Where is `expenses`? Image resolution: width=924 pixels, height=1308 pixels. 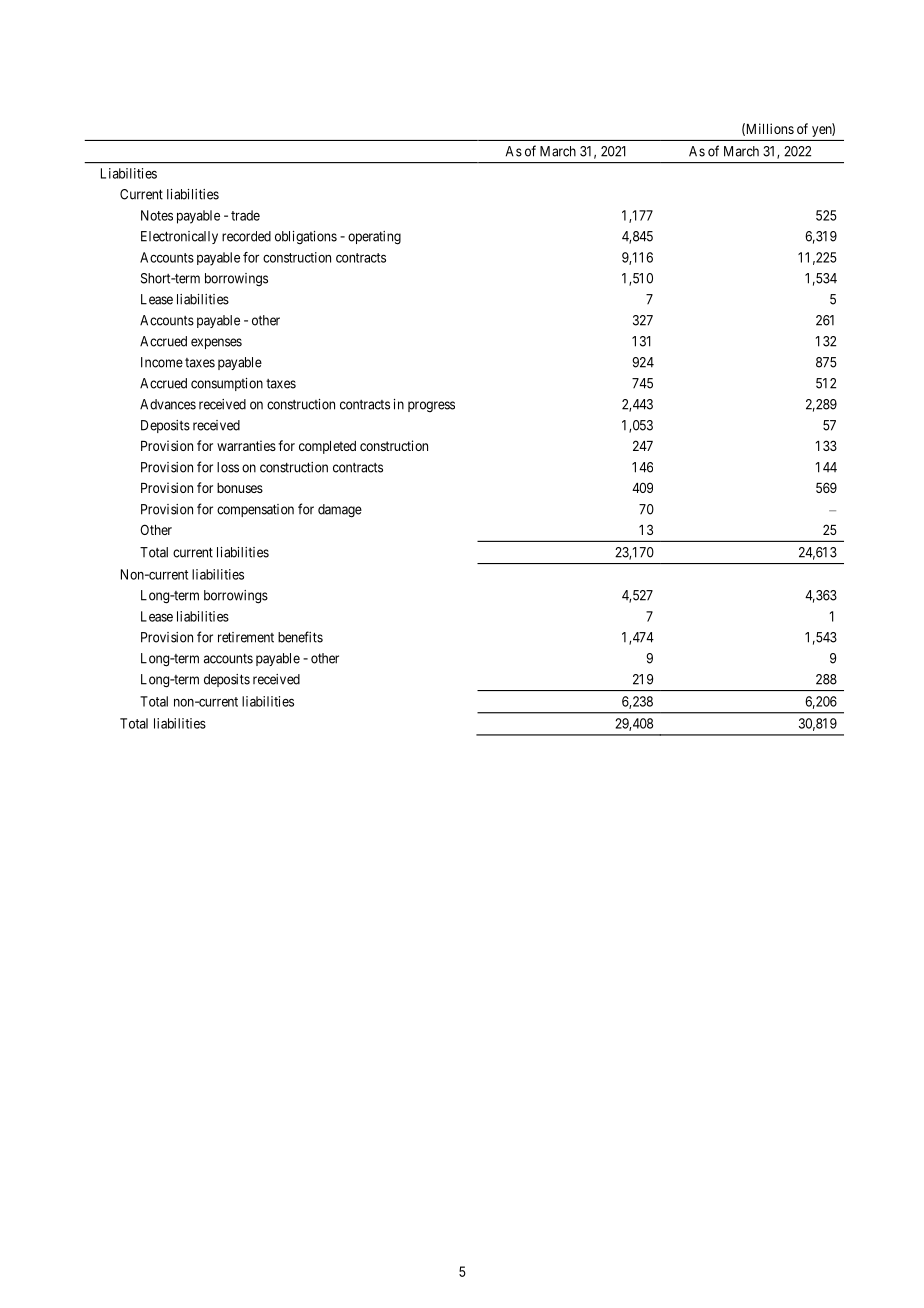 expenses is located at coordinates (216, 343).
